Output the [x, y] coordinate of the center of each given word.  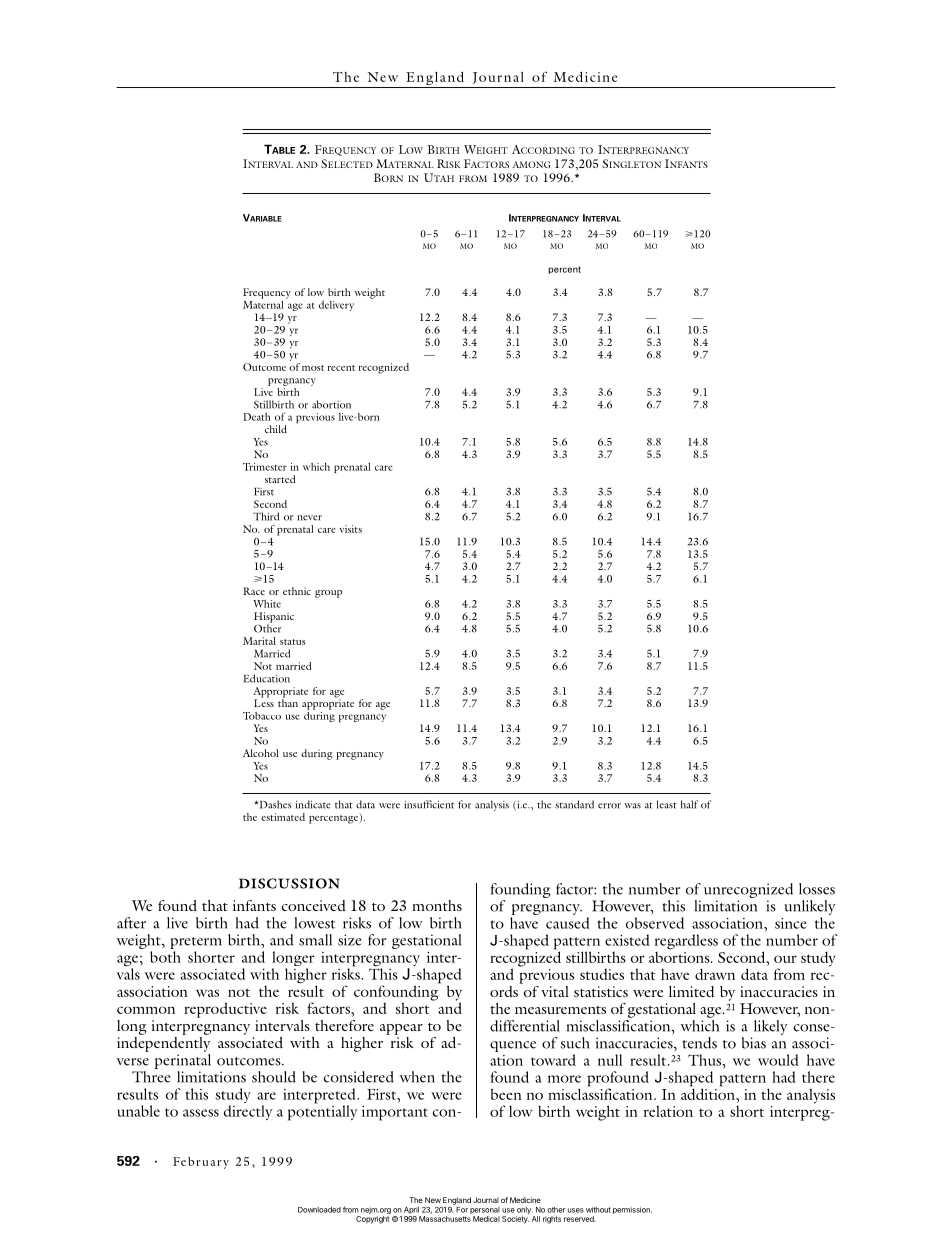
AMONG [531, 164]
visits [351, 529]
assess [201, 1113]
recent [341, 368]
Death [257, 417]
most [313, 368]
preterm [196, 943]
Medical [486, 1219]
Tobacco [262, 716]
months [437, 905]
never [309, 518]
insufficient [429, 804]
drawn [715, 974]
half [689, 804]
